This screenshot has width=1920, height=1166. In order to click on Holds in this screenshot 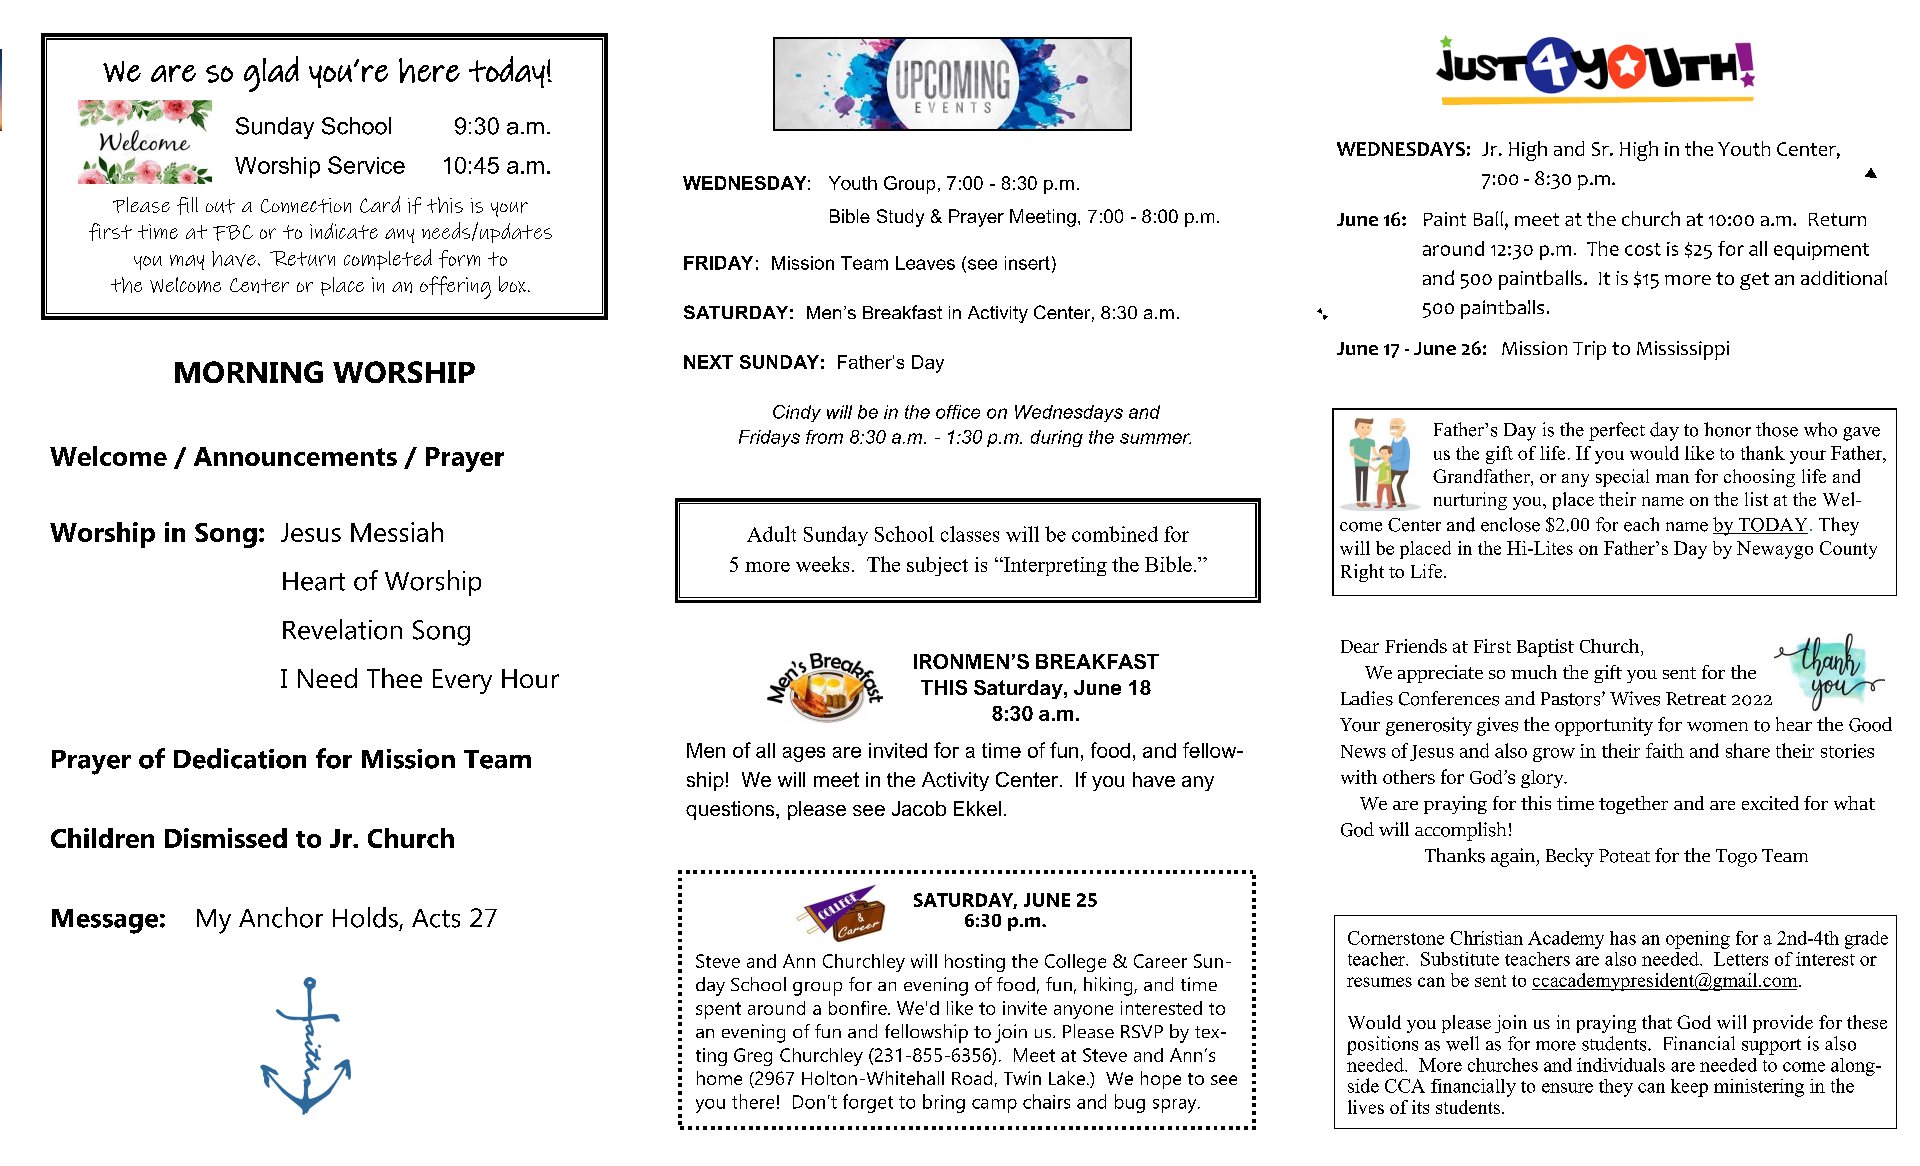, I will do `click(365, 917)`.
